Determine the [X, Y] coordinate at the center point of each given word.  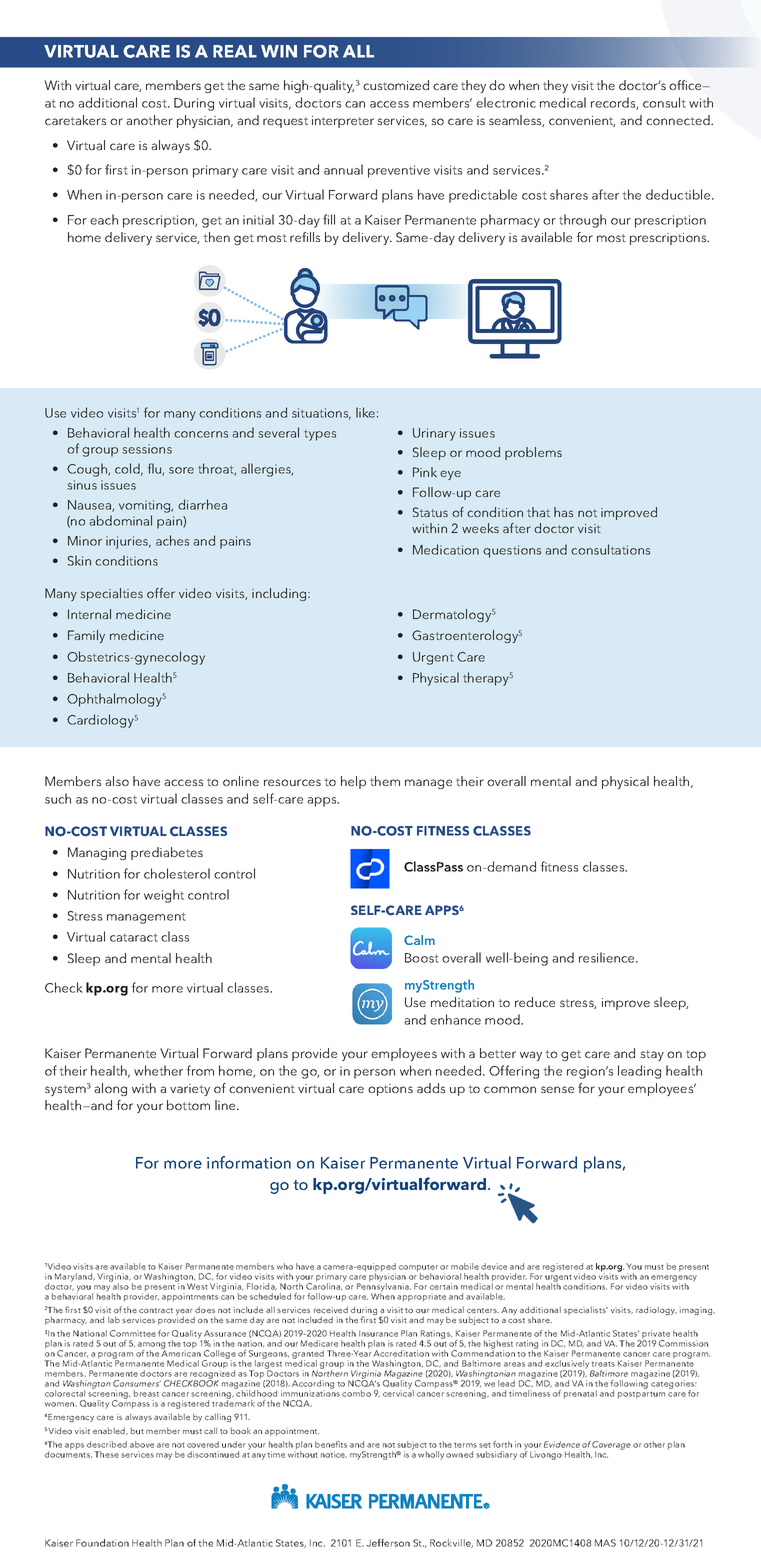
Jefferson [388, 1543]
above [142, 1444]
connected [679, 120]
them [385, 781]
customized [396, 85]
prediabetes [167, 853]
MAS [605, 1543]
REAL [235, 51]
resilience [608, 957]
